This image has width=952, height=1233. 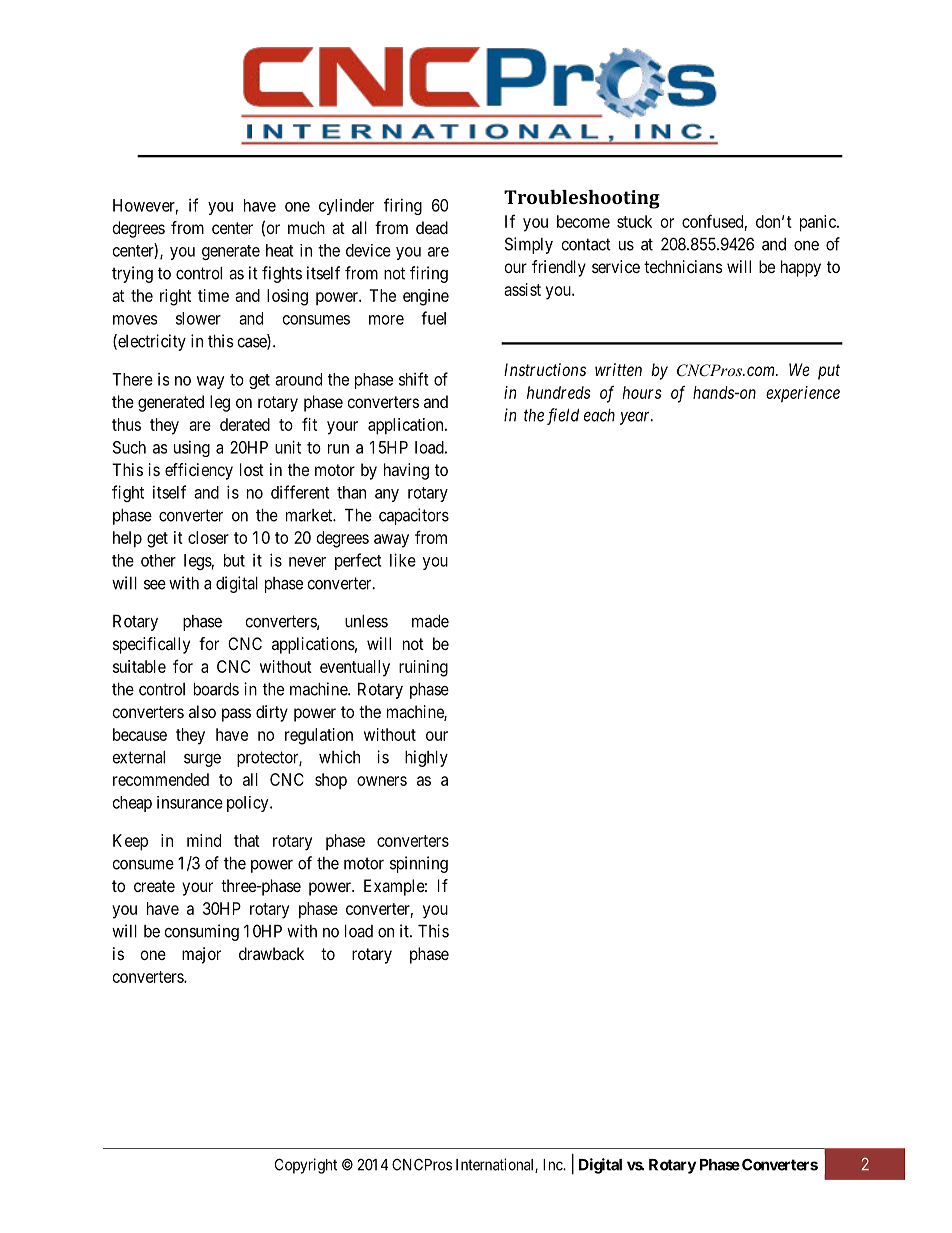 I want to click on spinning, so click(x=419, y=864).
